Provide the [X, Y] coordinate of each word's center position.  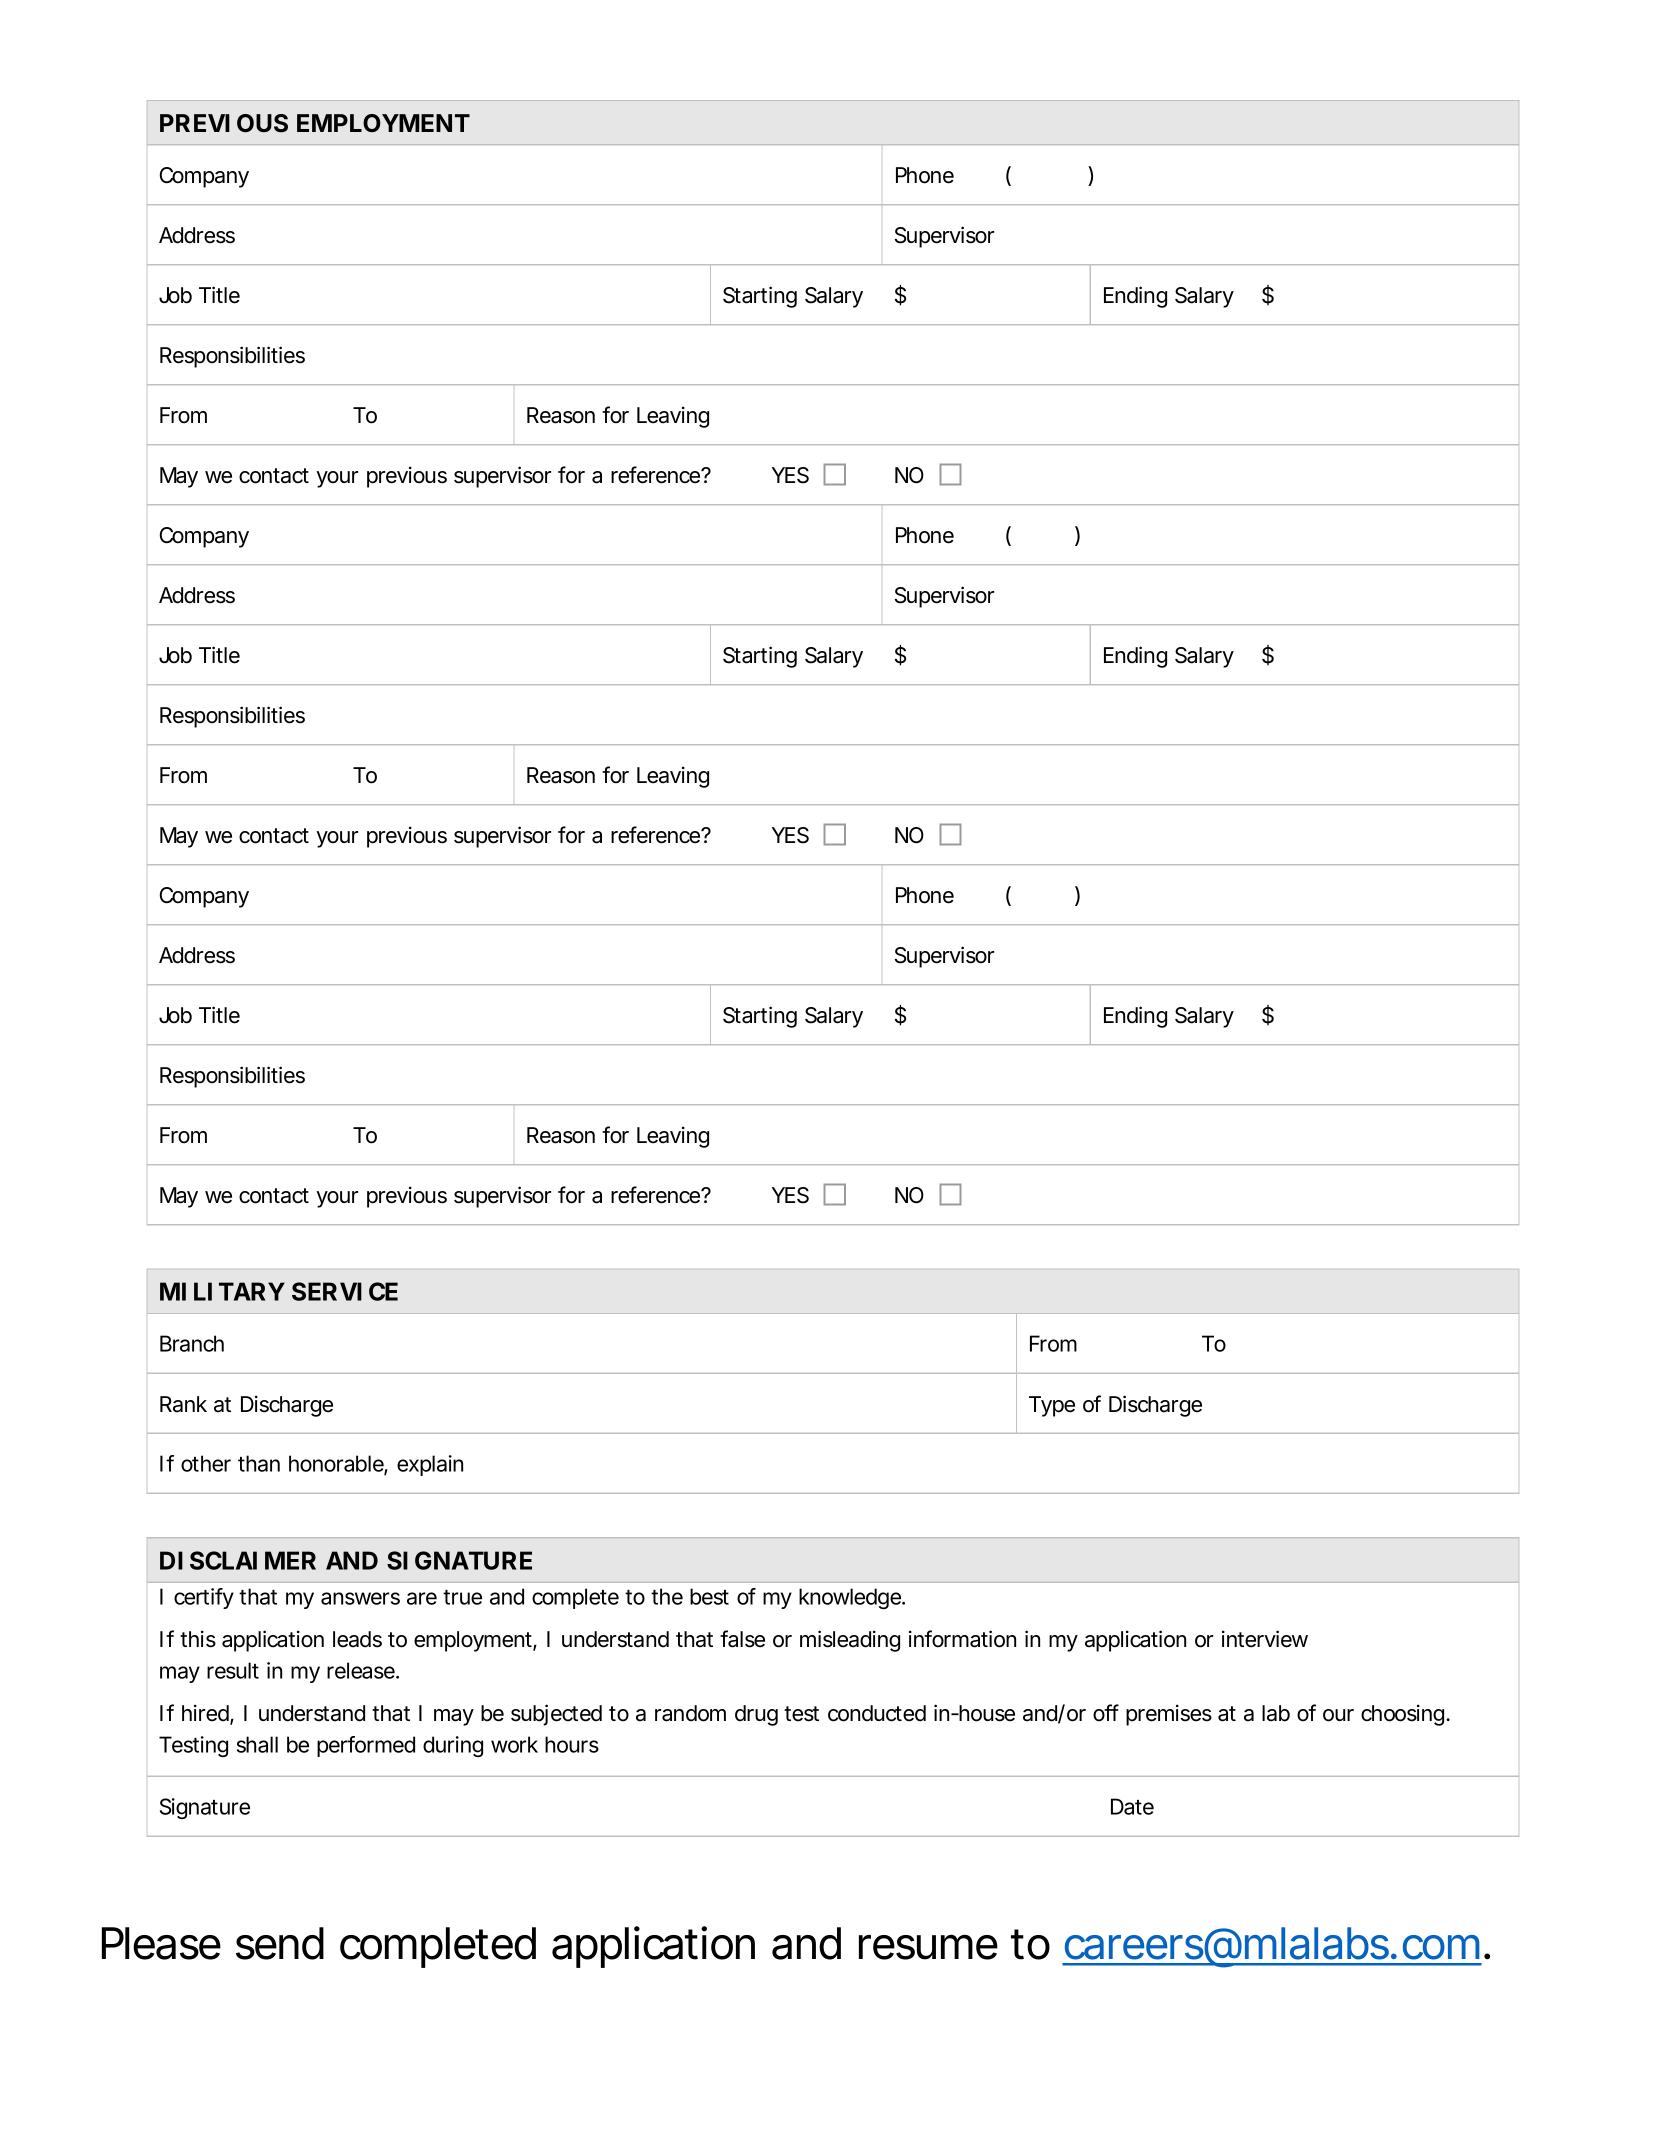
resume [928, 1947]
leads [357, 1639]
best [709, 1596]
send [280, 1943]
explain [430, 1465]
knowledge [851, 1598]
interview [1265, 1639]
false [742, 1639]
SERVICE [345, 1291]
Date [1132, 1806]
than [259, 1463]
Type [1052, 1406]
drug [756, 1715]
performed [366, 1746]
